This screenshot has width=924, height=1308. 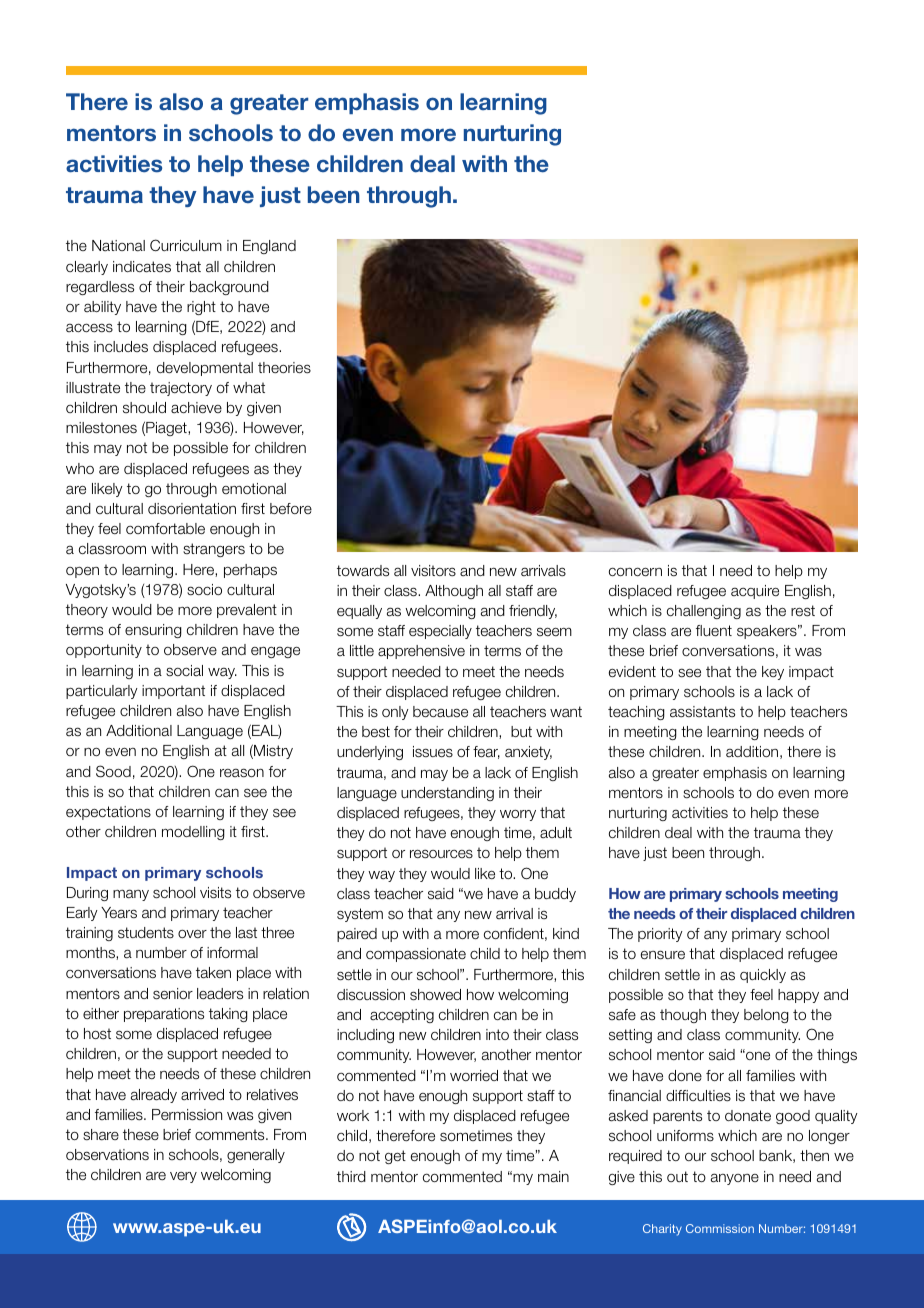 What do you see at coordinates (142, 267) in the screenshot?
I see `indicates` at bounding box center [142, 267].
